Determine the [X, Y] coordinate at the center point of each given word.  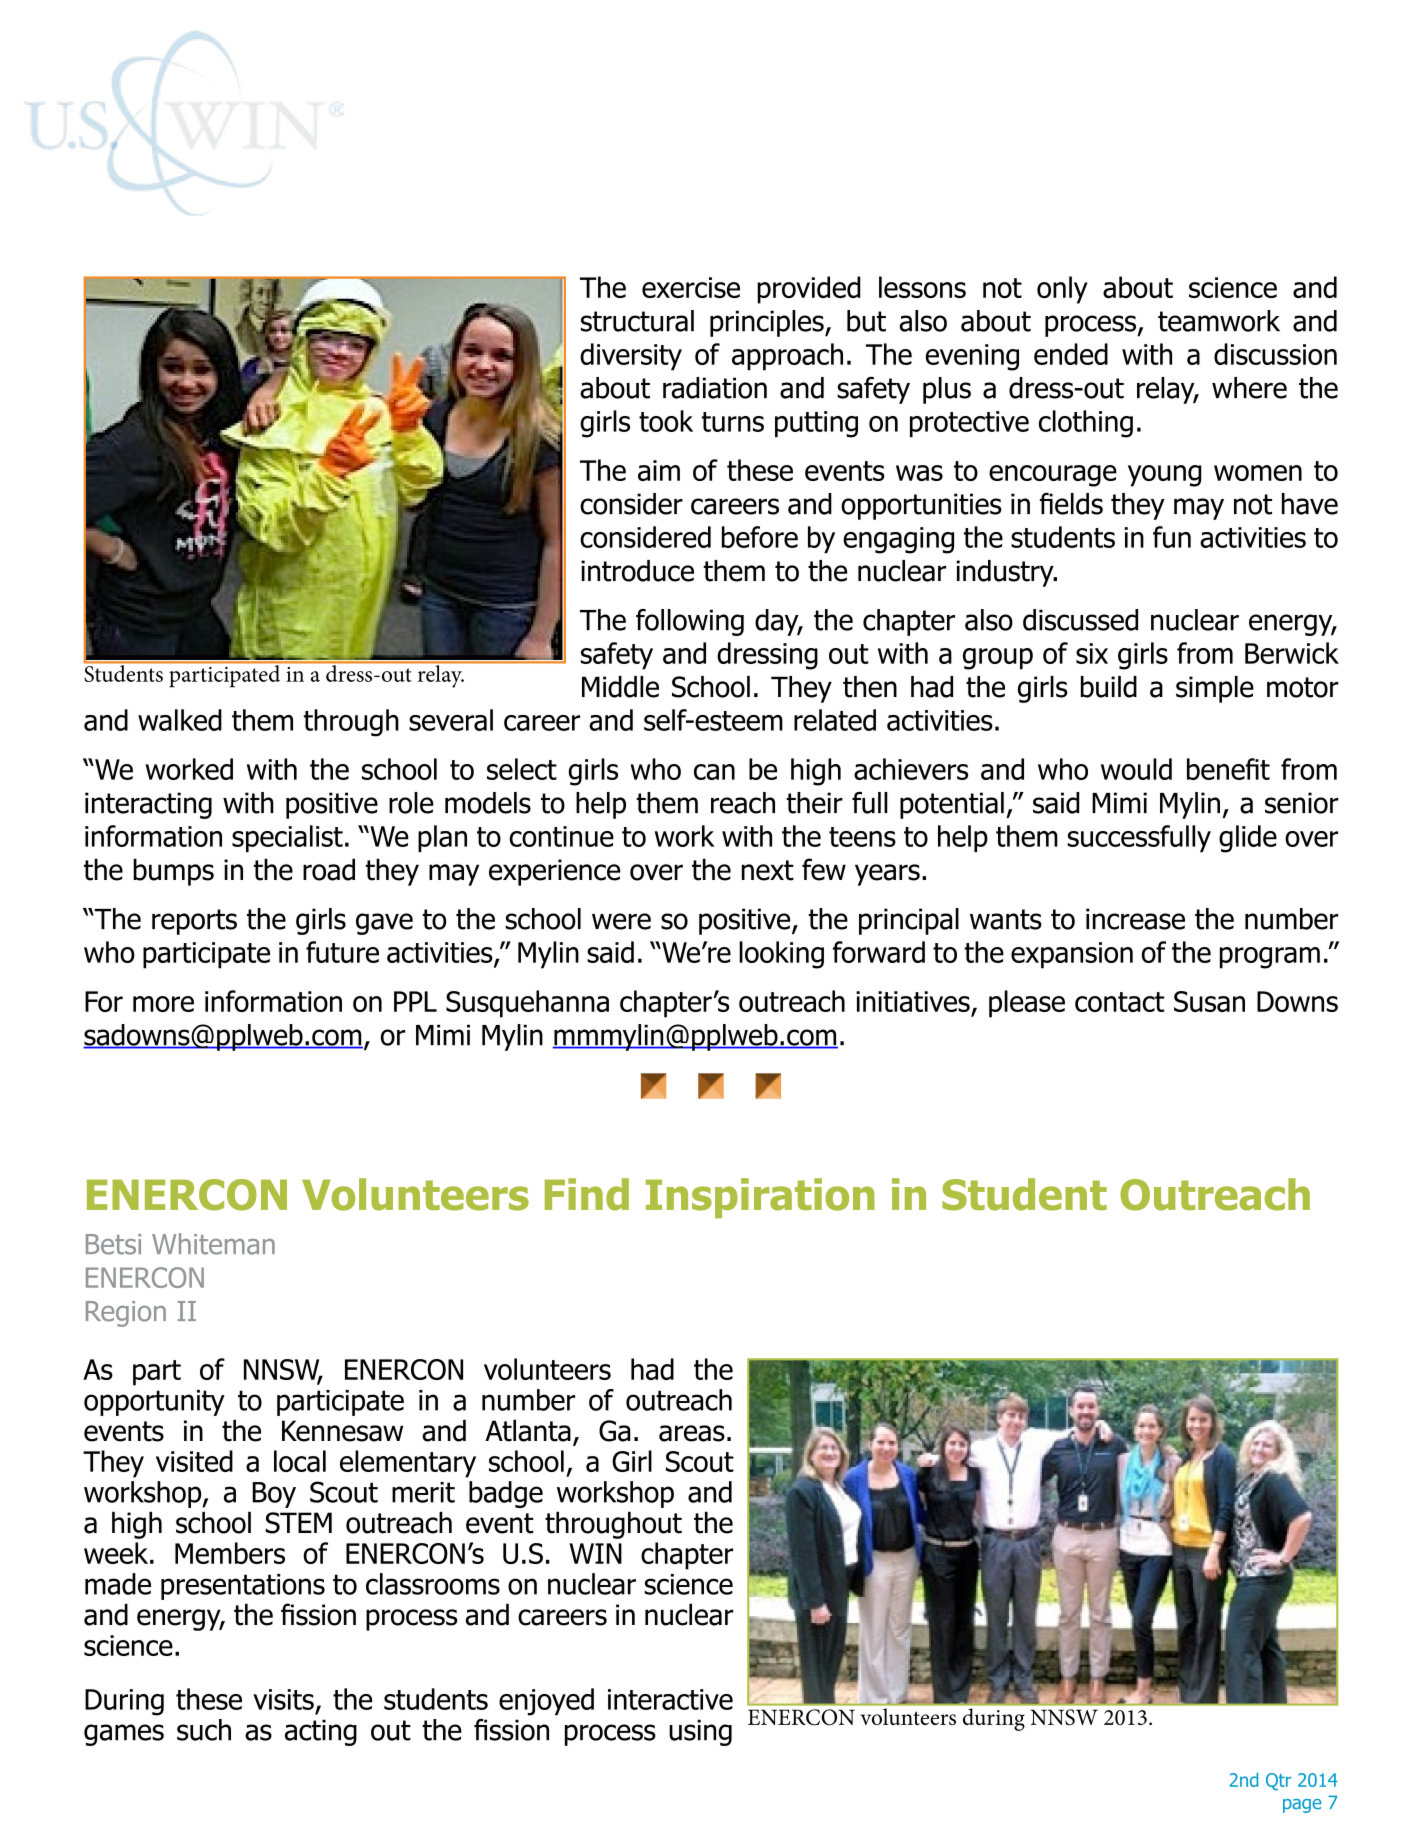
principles [768, 323]
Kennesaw [342, 1431]
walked [180, 720]
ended [1071, 354]
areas [692, 1433]
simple [1215, 689]
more [163, 1004]
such [204, 1730]
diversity [631, 357]
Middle [620, 687]
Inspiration [760, 1198]
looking [781, 955]
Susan [1209, 1001]
